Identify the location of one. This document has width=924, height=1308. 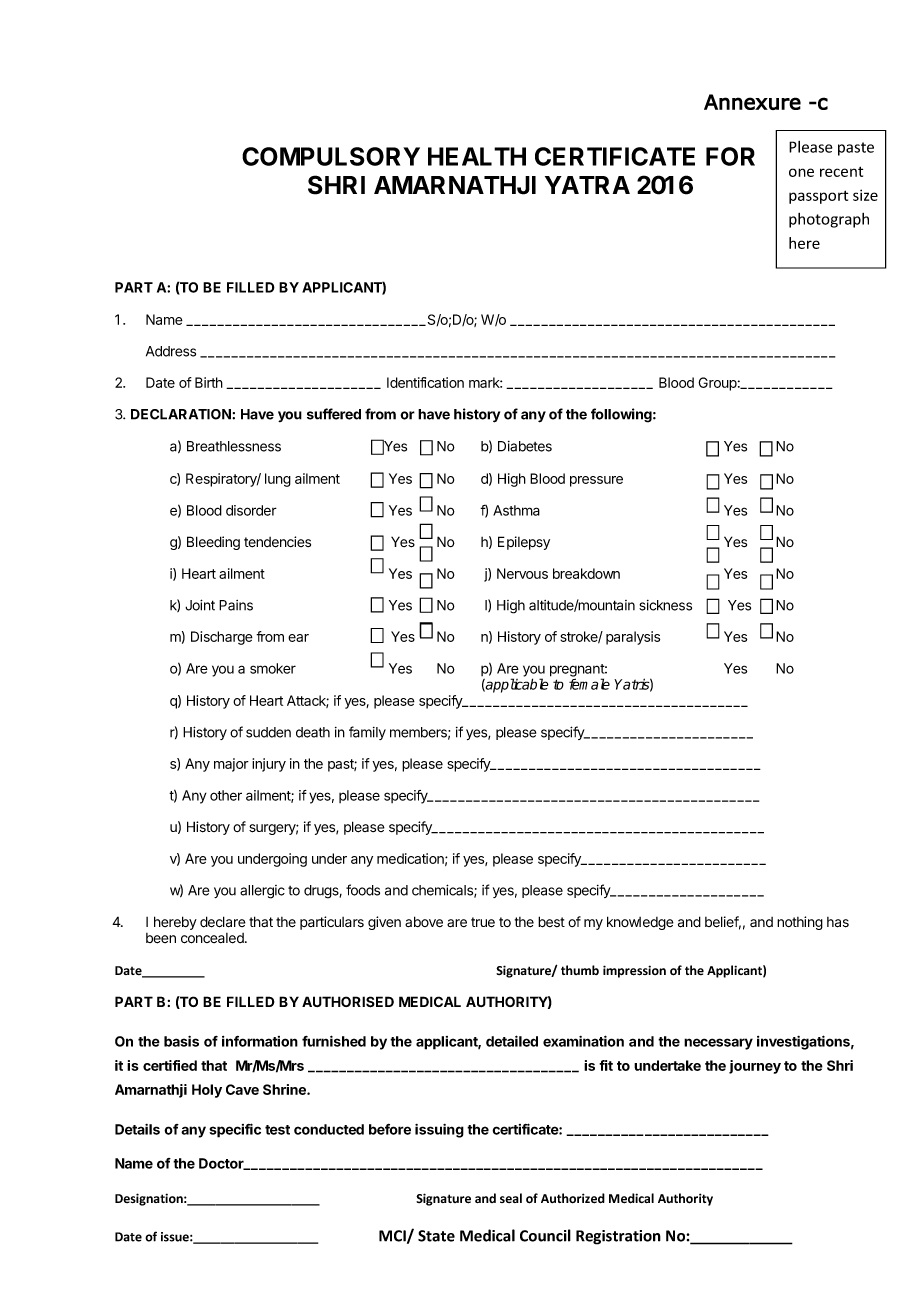
(801, 172).
